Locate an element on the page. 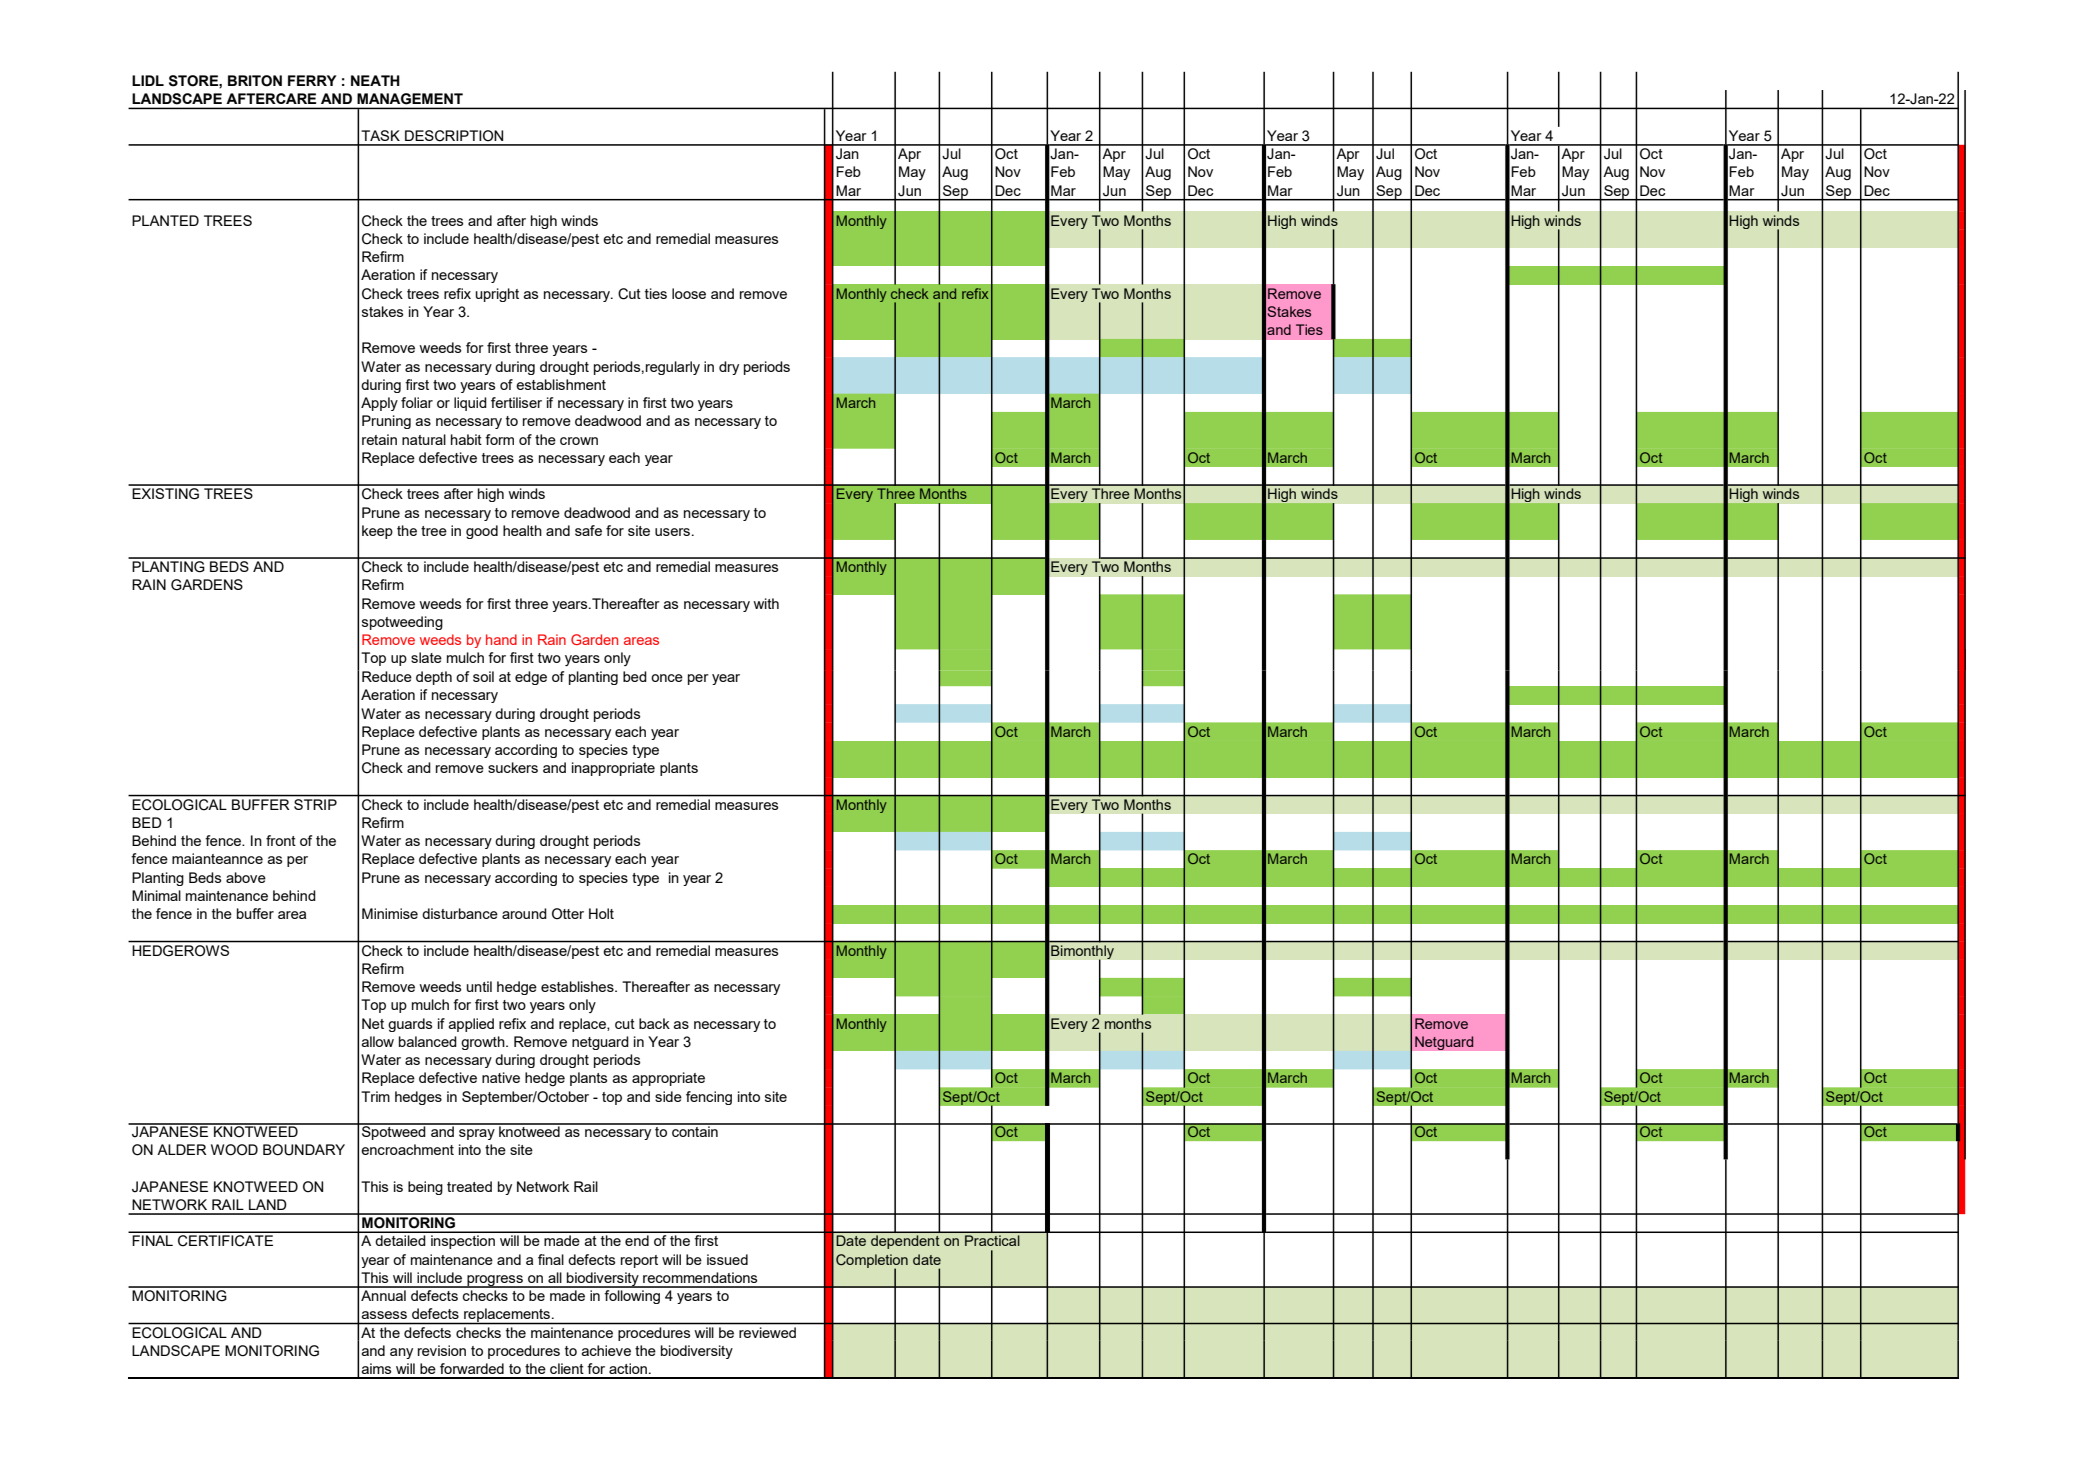 Image resolution: width=2098 pixels, height=1484 pixels. BRITON is located at coordinates (255, 81).
